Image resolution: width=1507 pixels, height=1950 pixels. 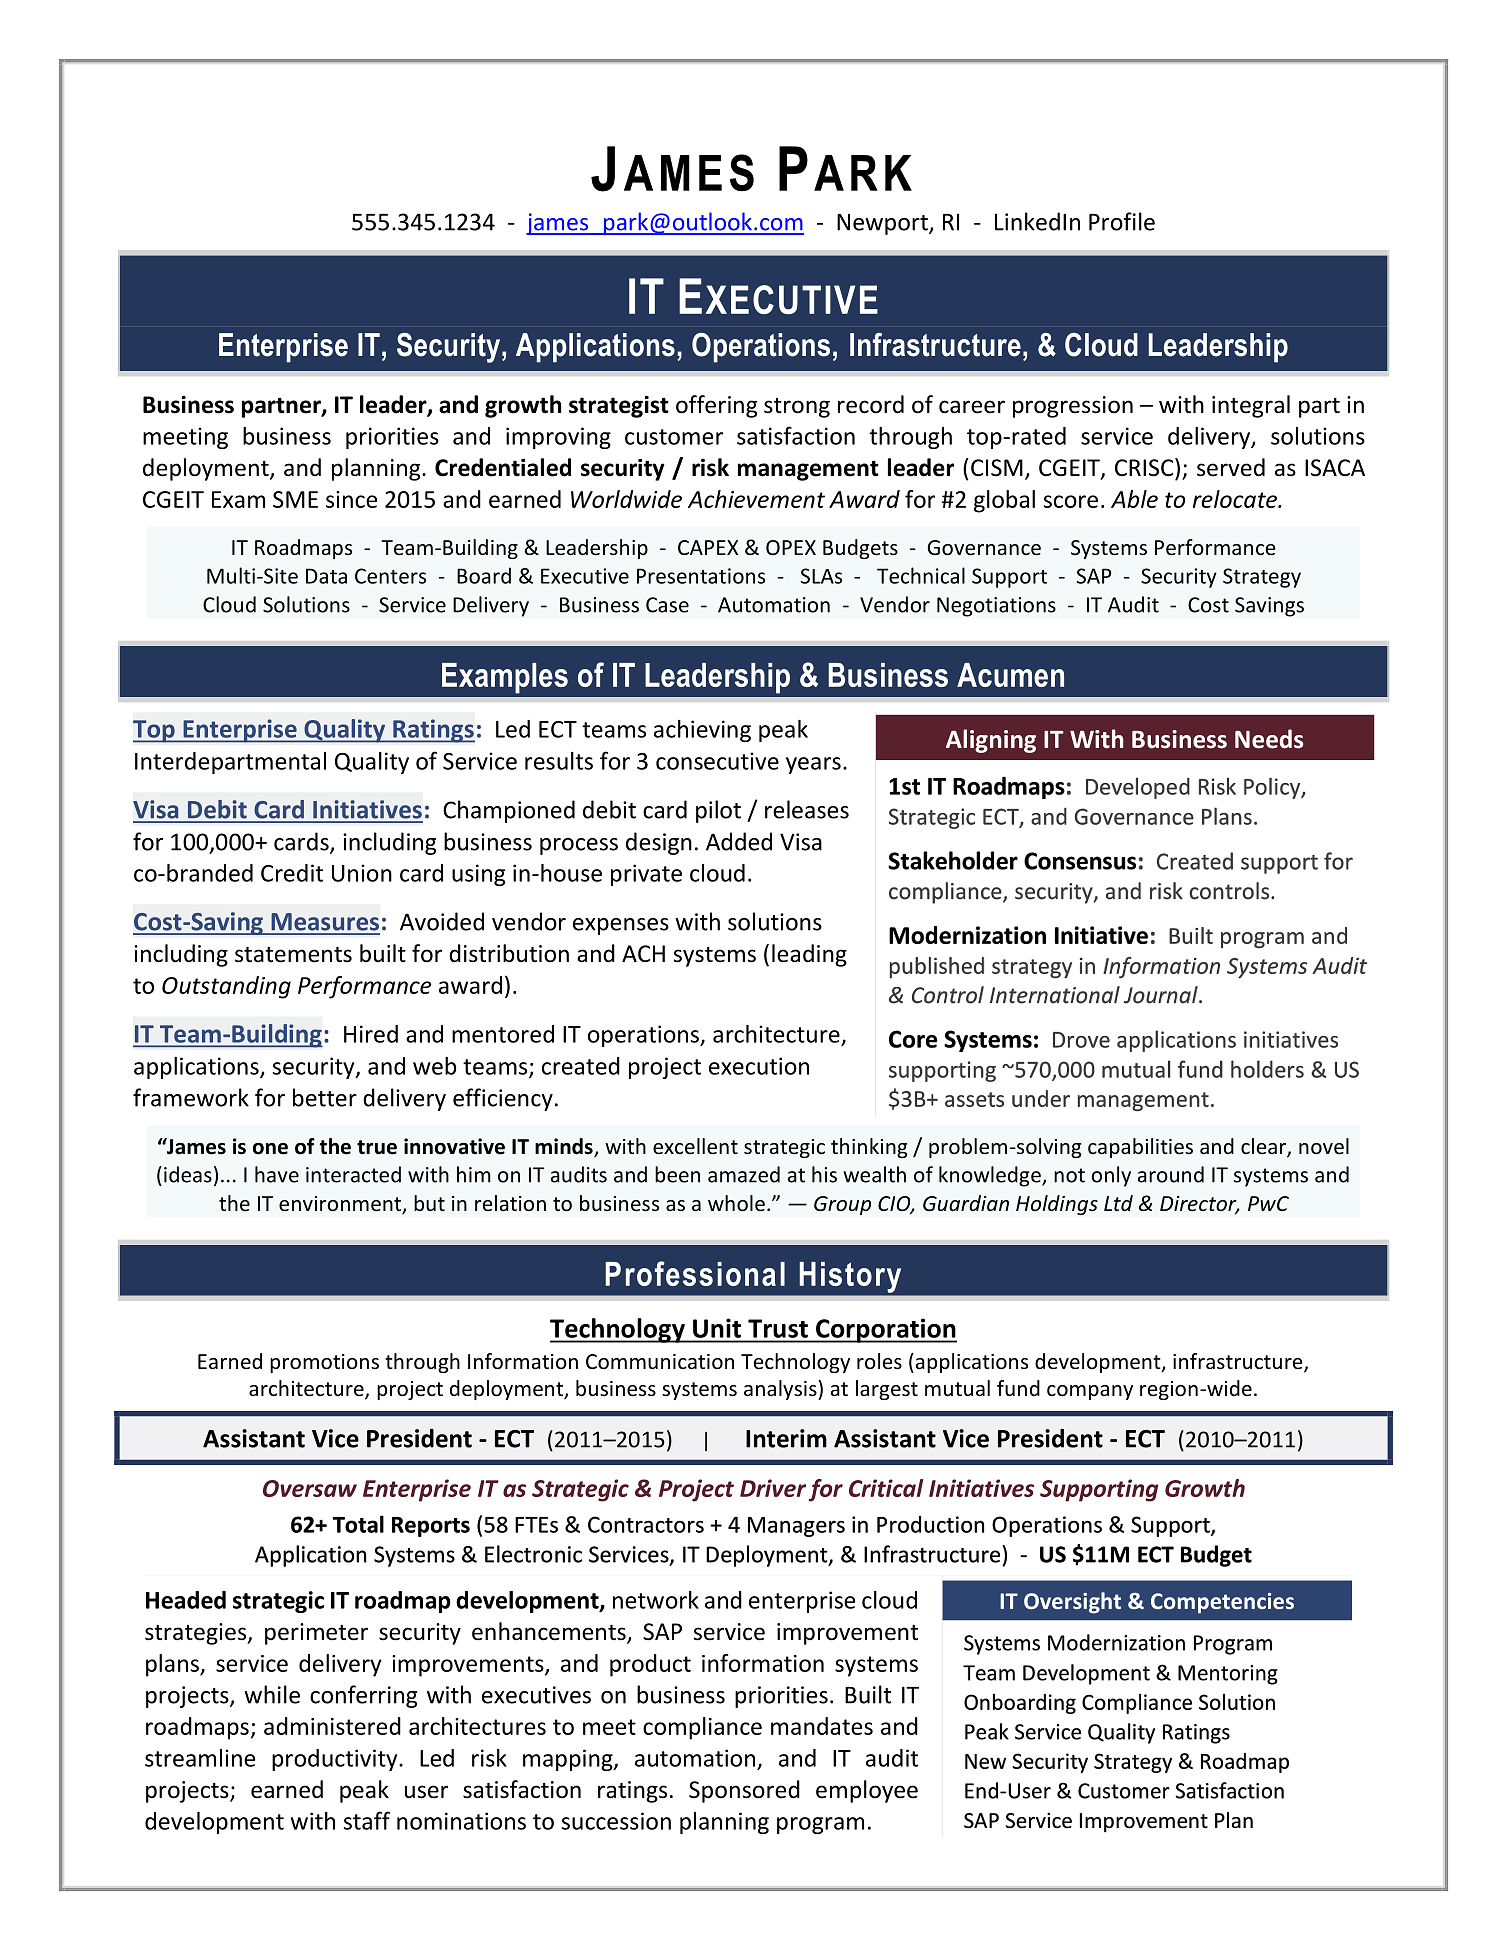 I want to click on administered, so click(x=332, y=1726).
